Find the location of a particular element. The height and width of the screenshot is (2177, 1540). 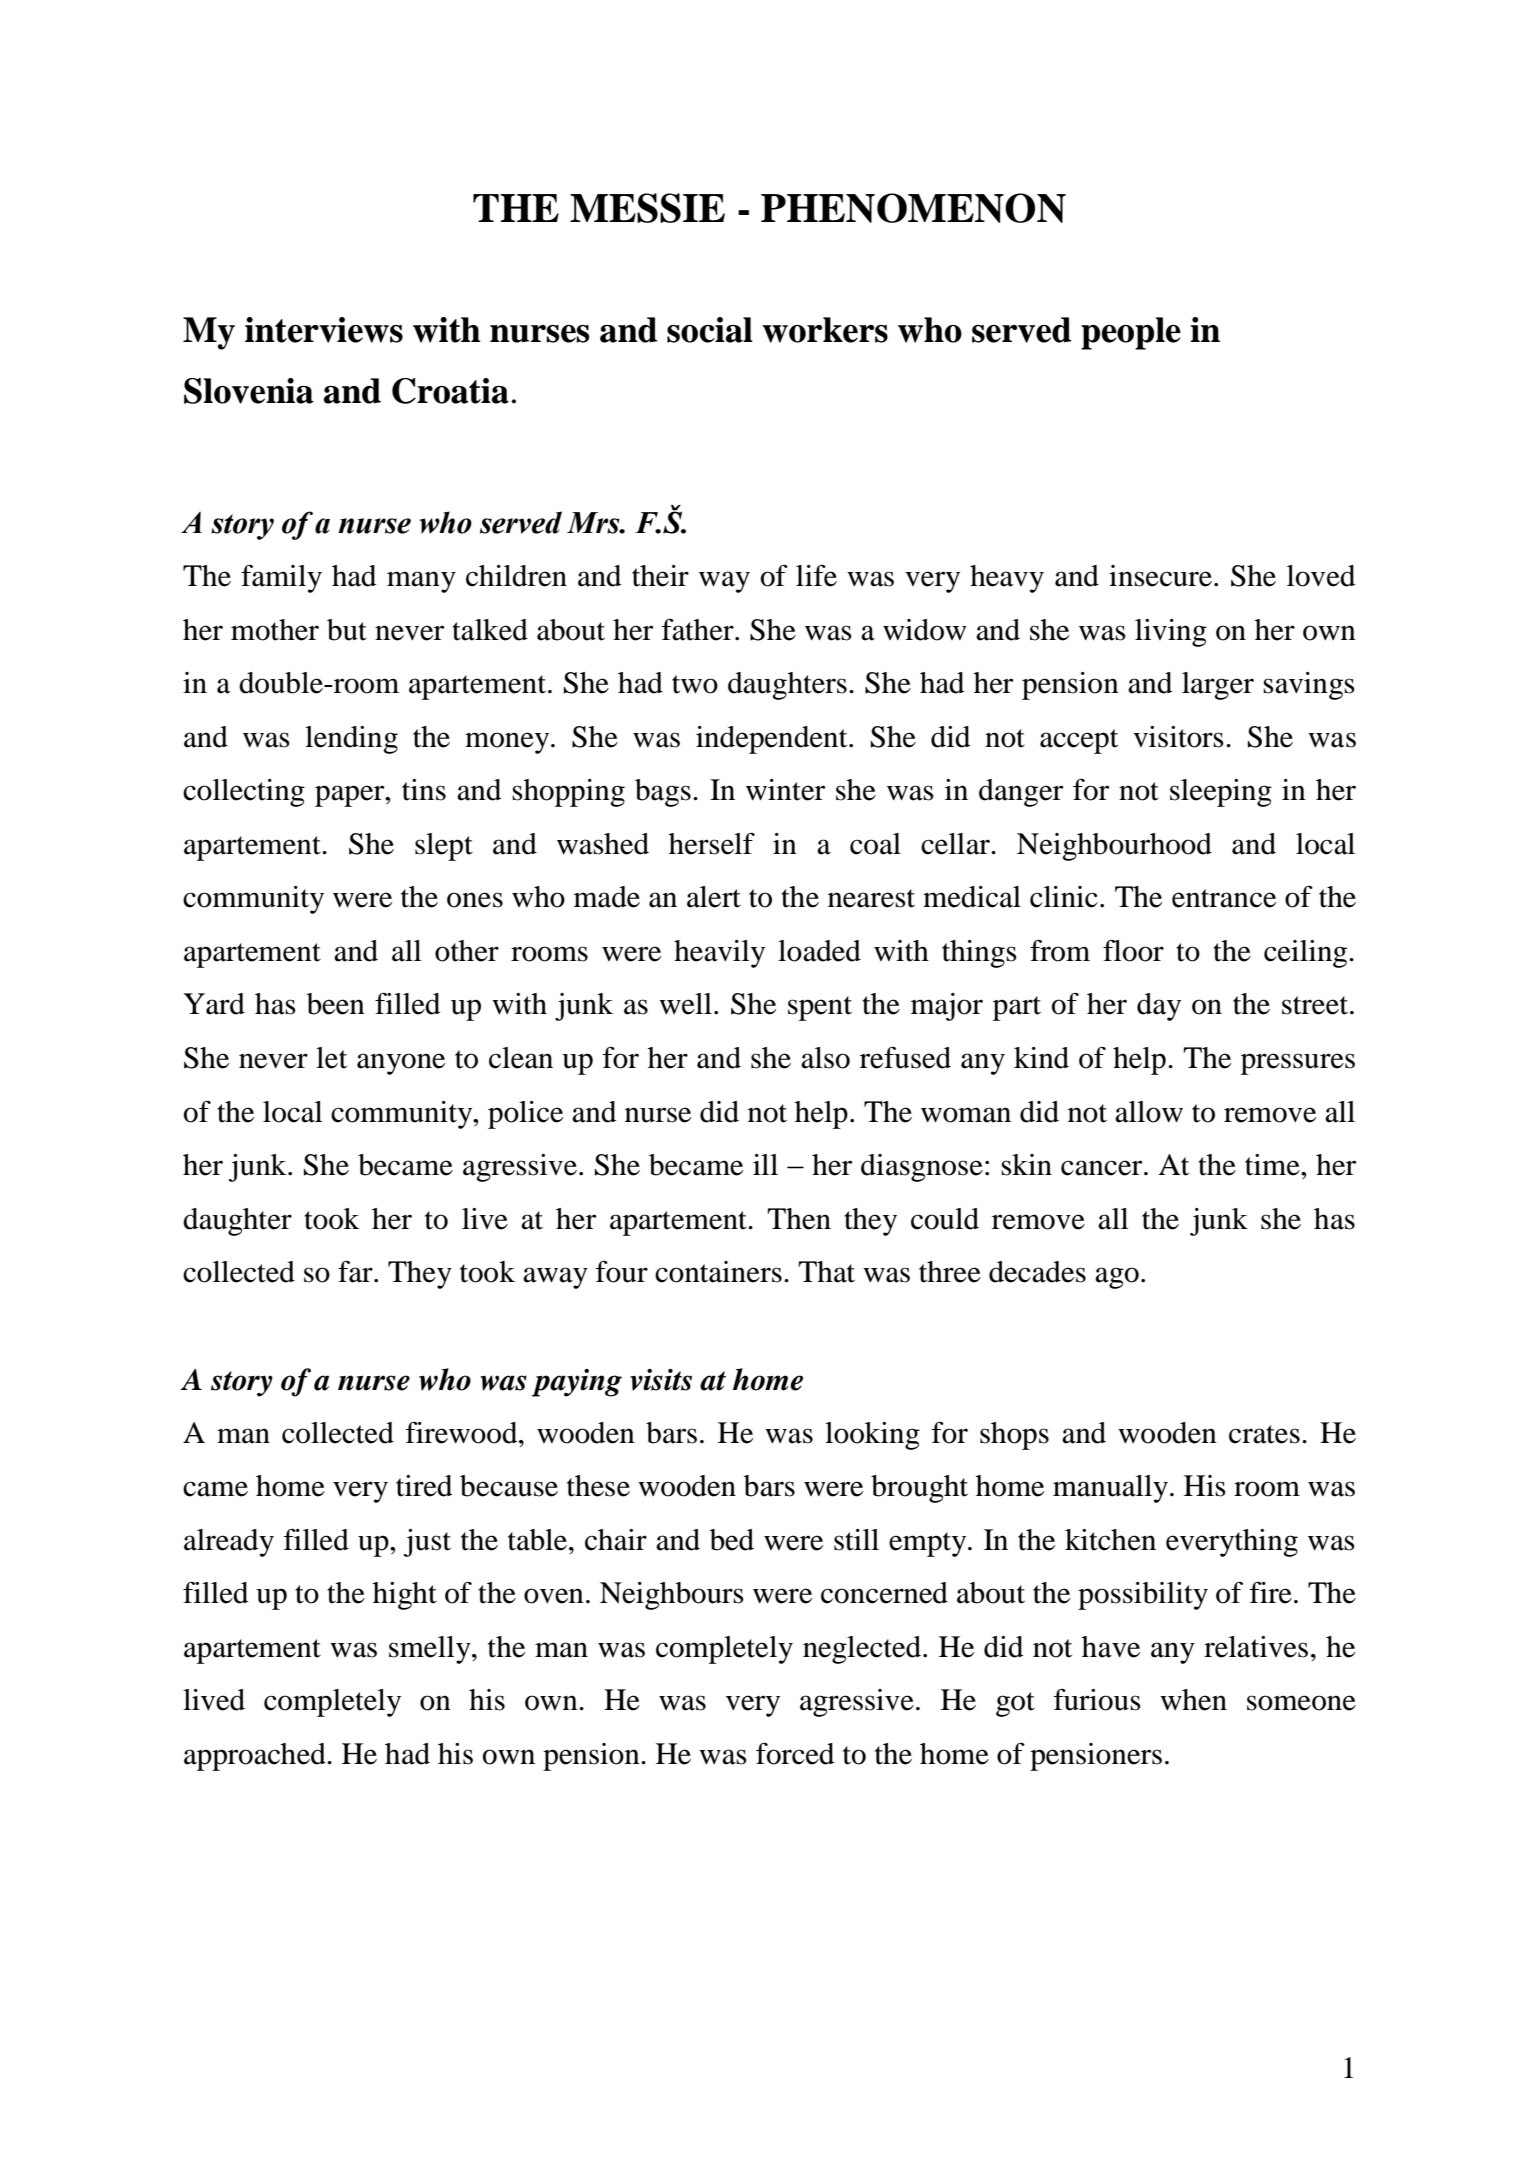

family is located at coordinates (281, 578).
